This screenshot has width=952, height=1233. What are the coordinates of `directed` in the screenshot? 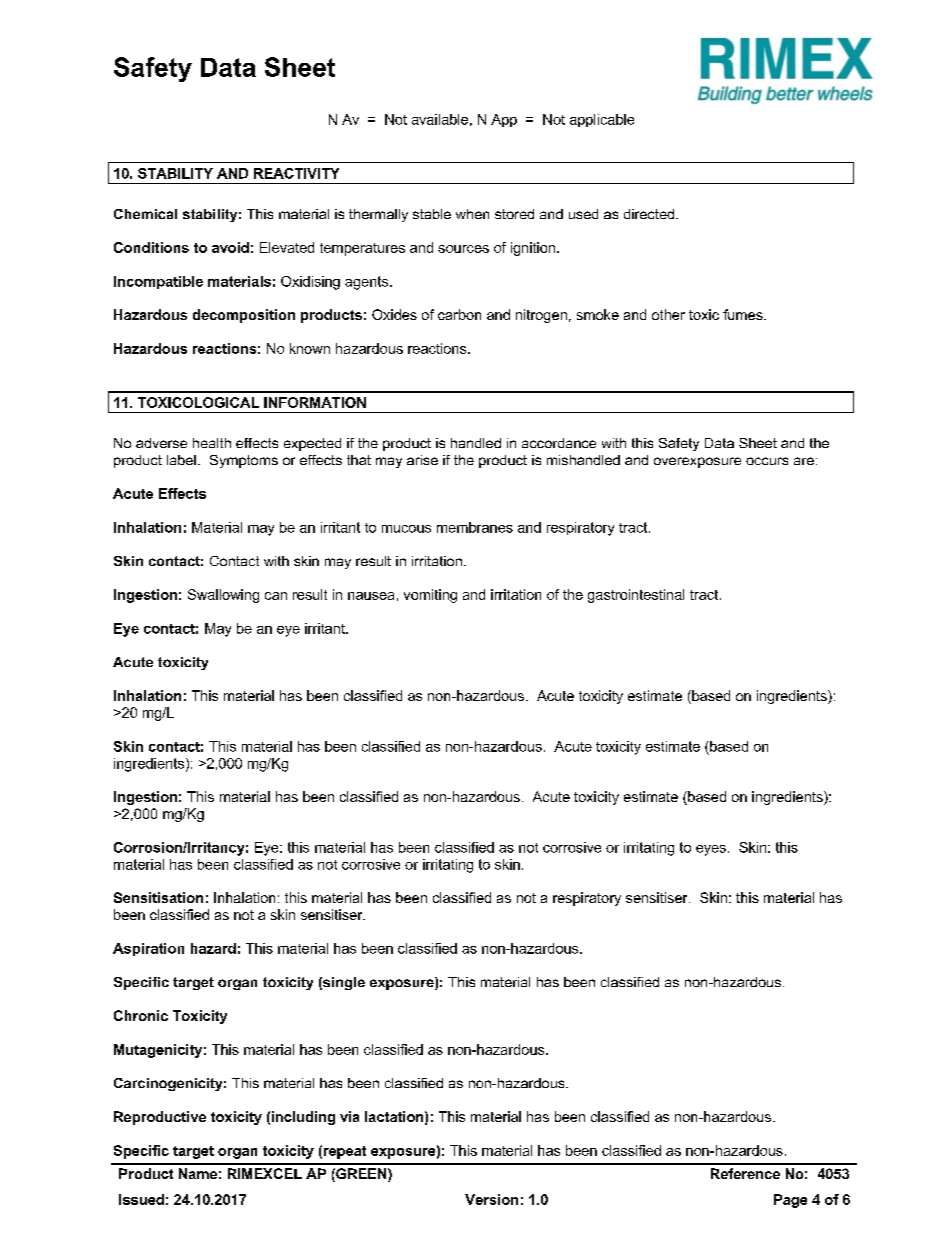 It's located at (650, 214).
